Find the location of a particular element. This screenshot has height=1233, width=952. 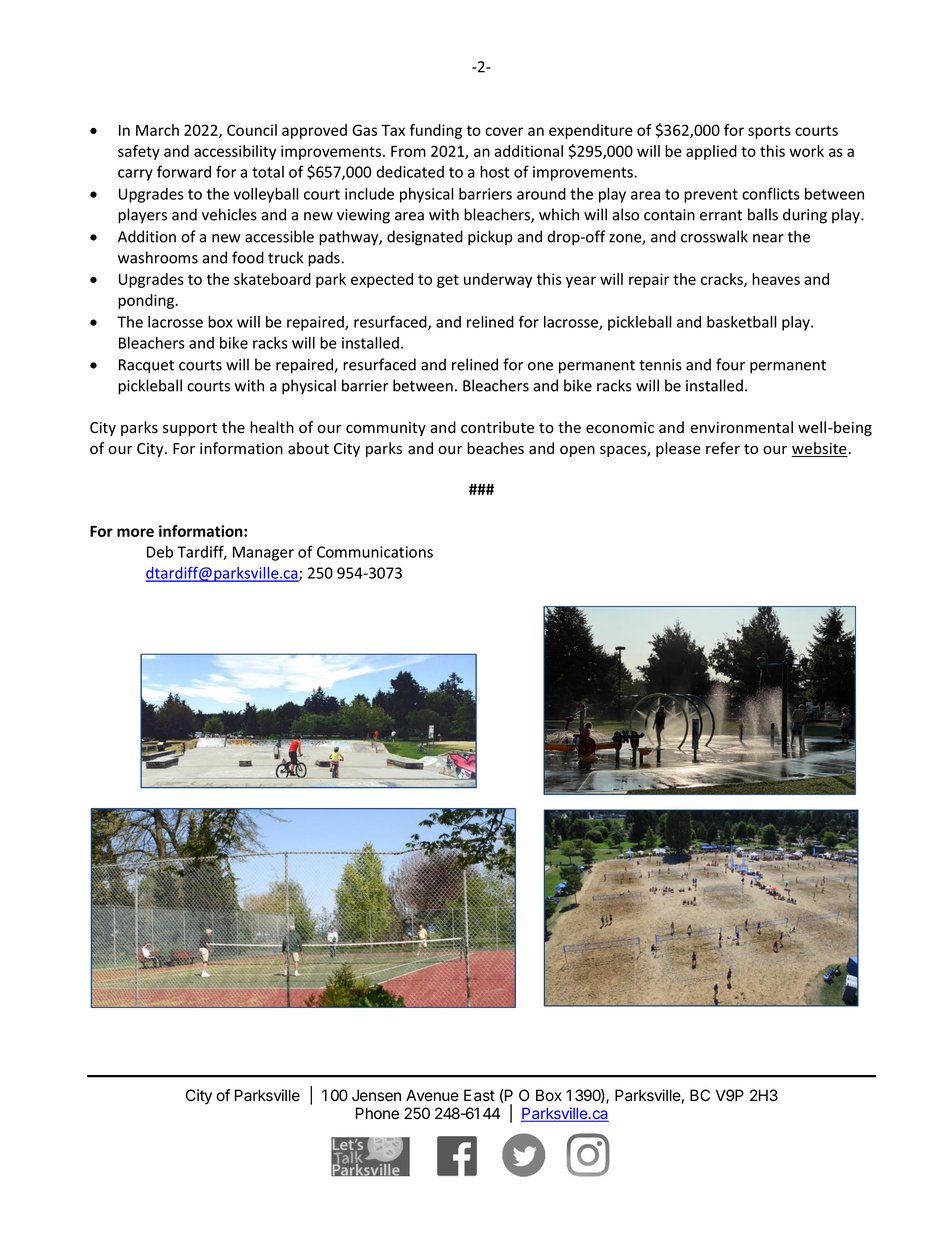

Manager is located at coordinates (263, 553).
